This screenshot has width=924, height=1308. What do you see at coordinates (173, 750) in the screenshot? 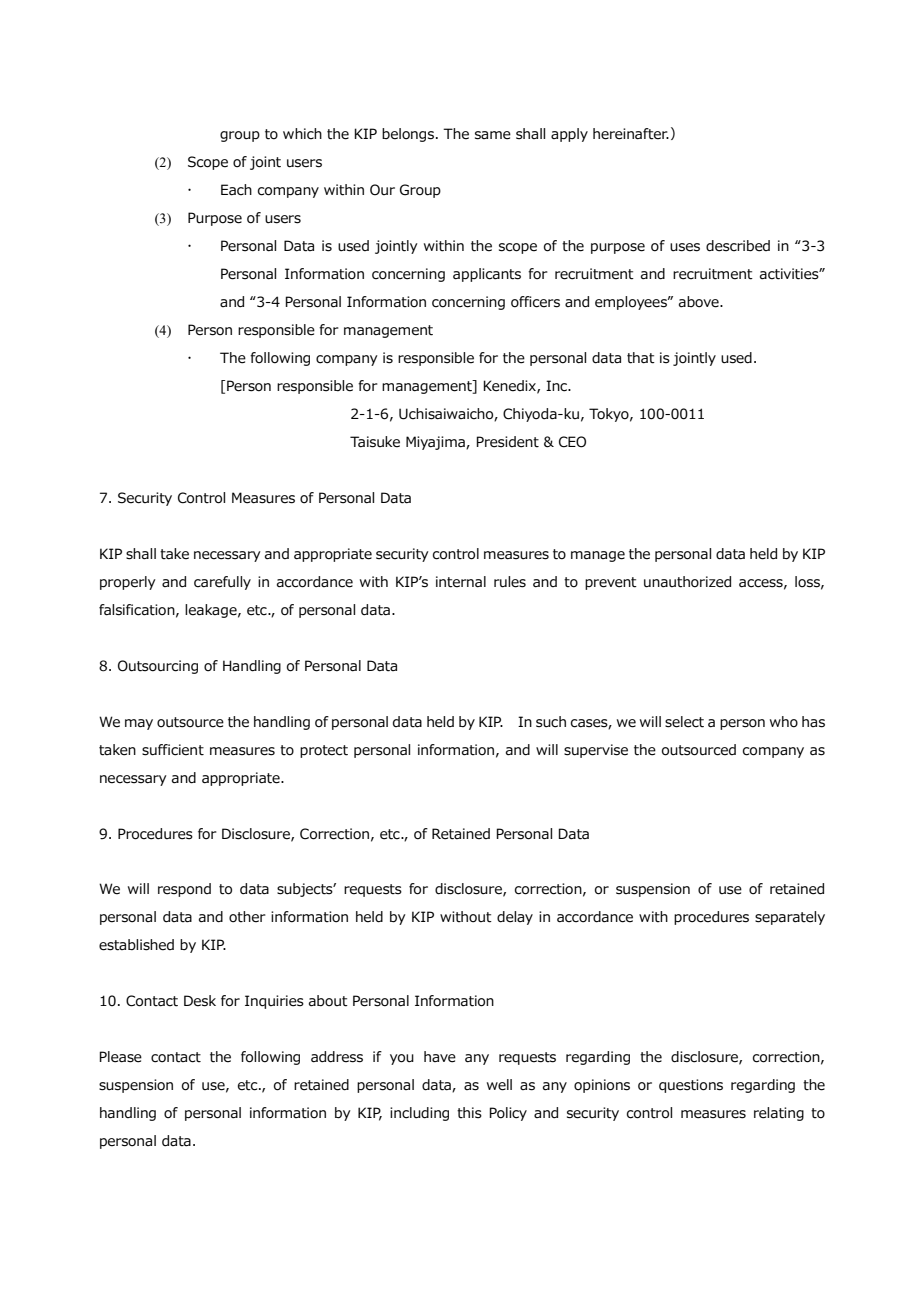
I see `sufficient` at bounding box center [173, 750].
